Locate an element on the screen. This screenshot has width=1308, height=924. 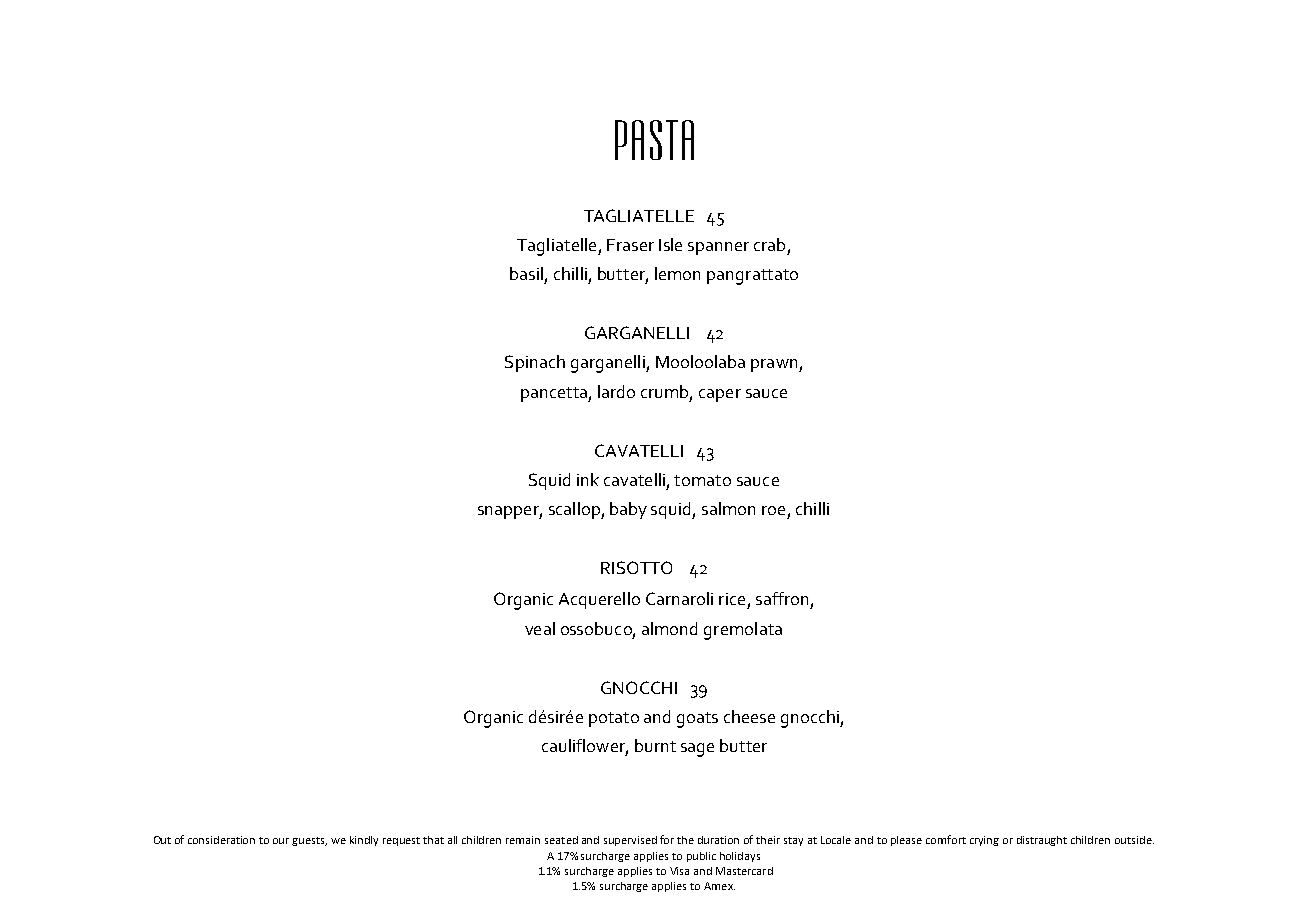
goats is located at coordinates (697, 720).
